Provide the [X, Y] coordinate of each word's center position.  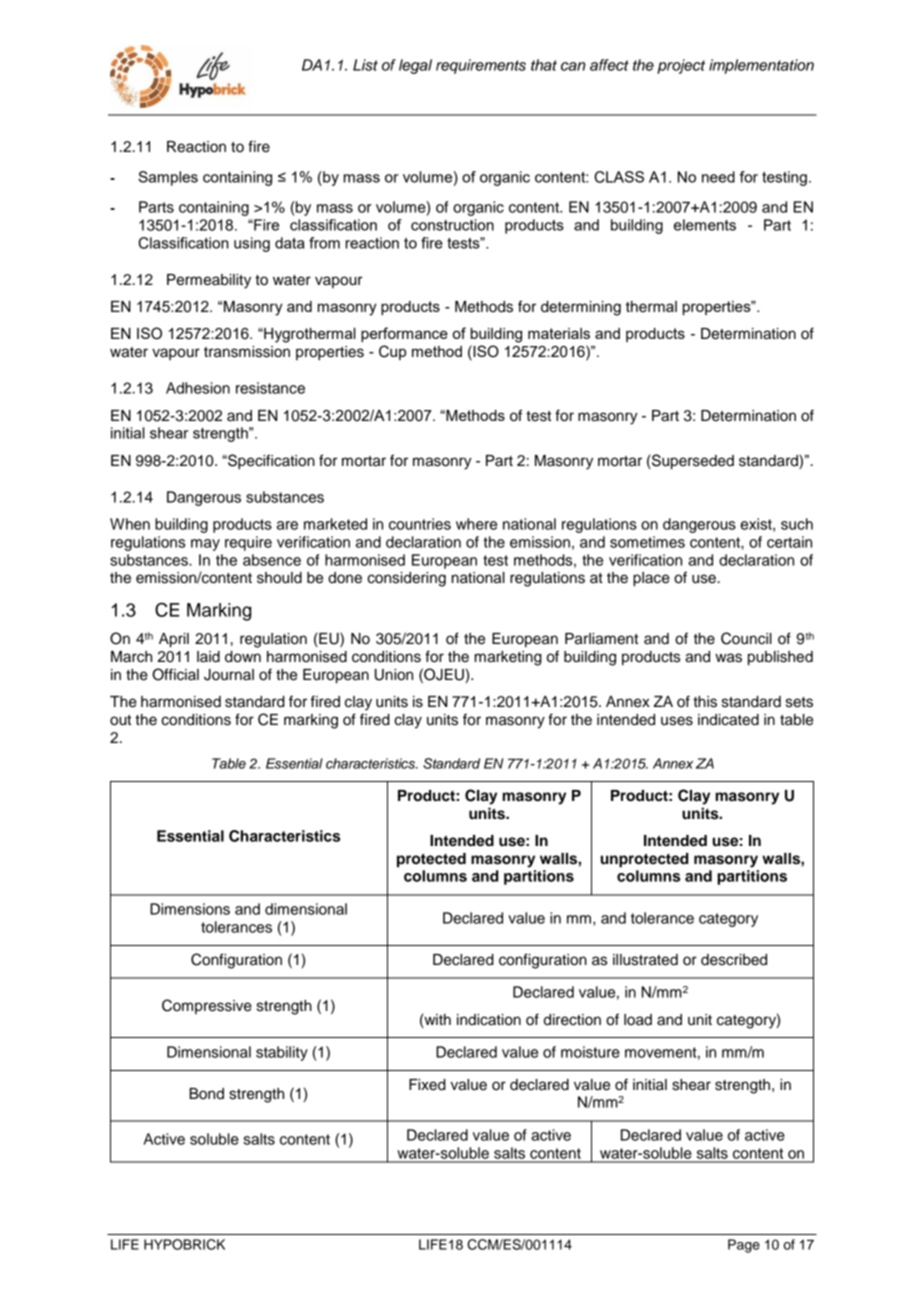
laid [208, 657]
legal [415, 66]
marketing [508, 658]
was [728, 658]
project [681, 66]
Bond [206, 1094]
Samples [168, 178]
